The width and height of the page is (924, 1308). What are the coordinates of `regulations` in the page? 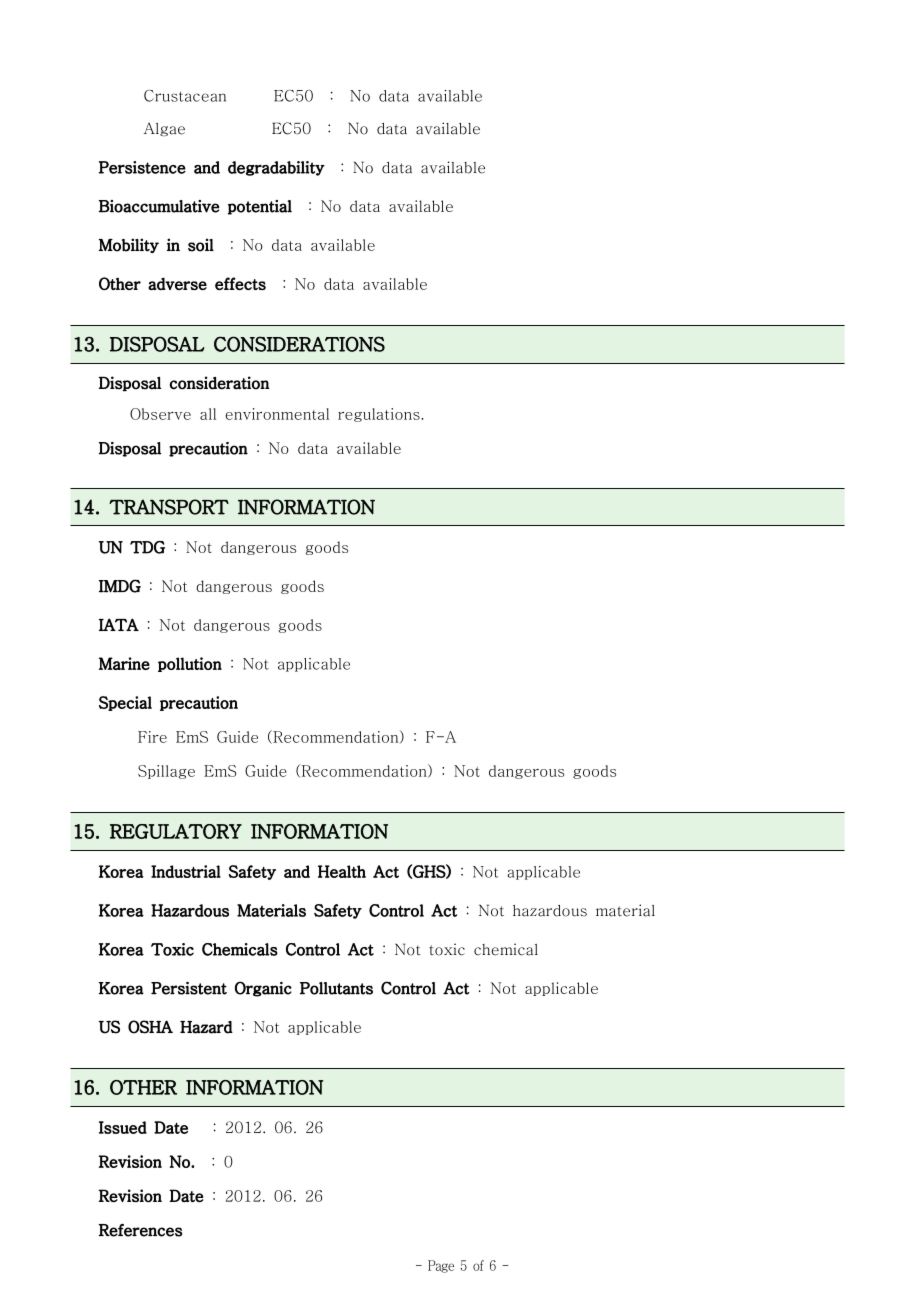 It's located at (380, 415).
